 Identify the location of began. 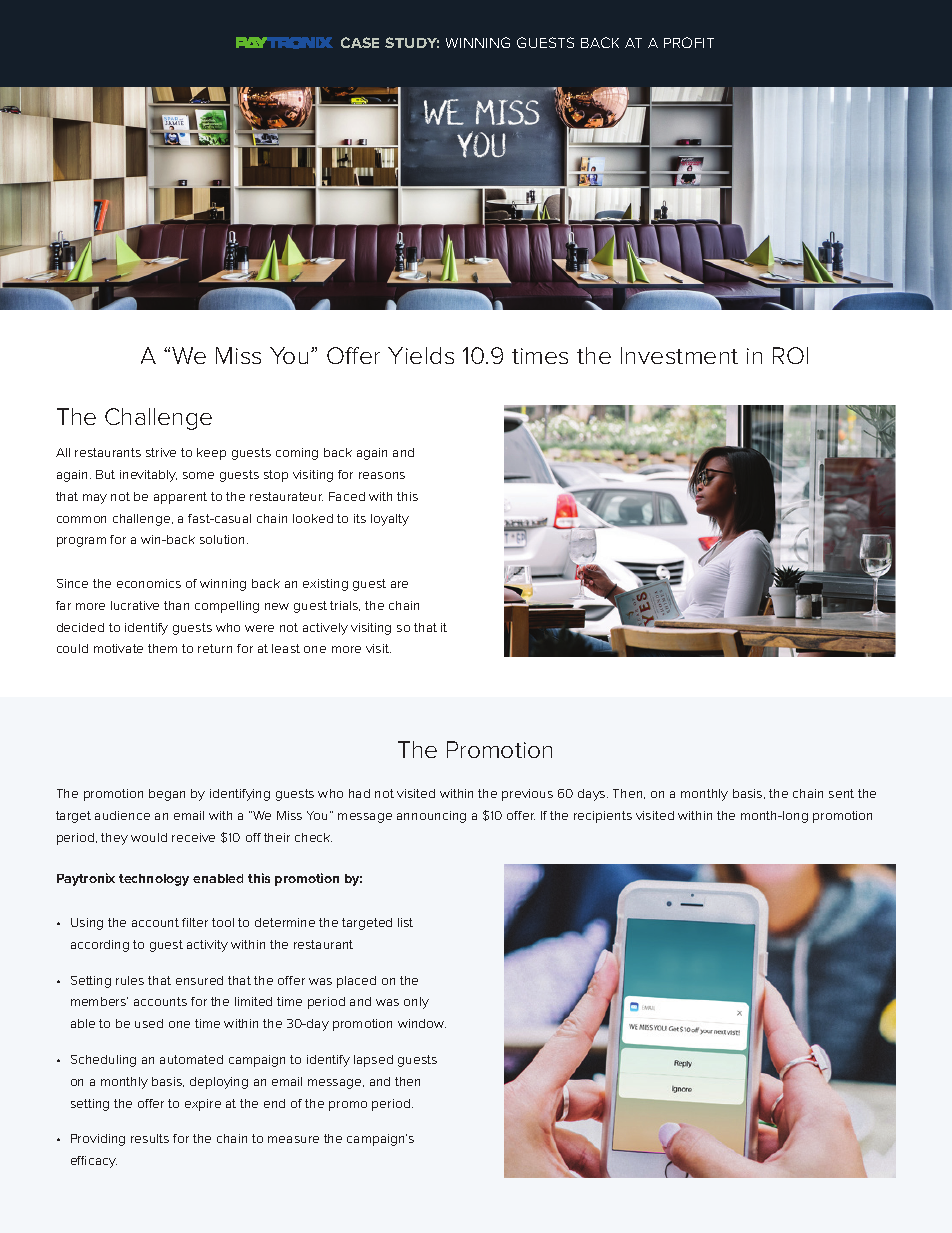
(167, 795).
